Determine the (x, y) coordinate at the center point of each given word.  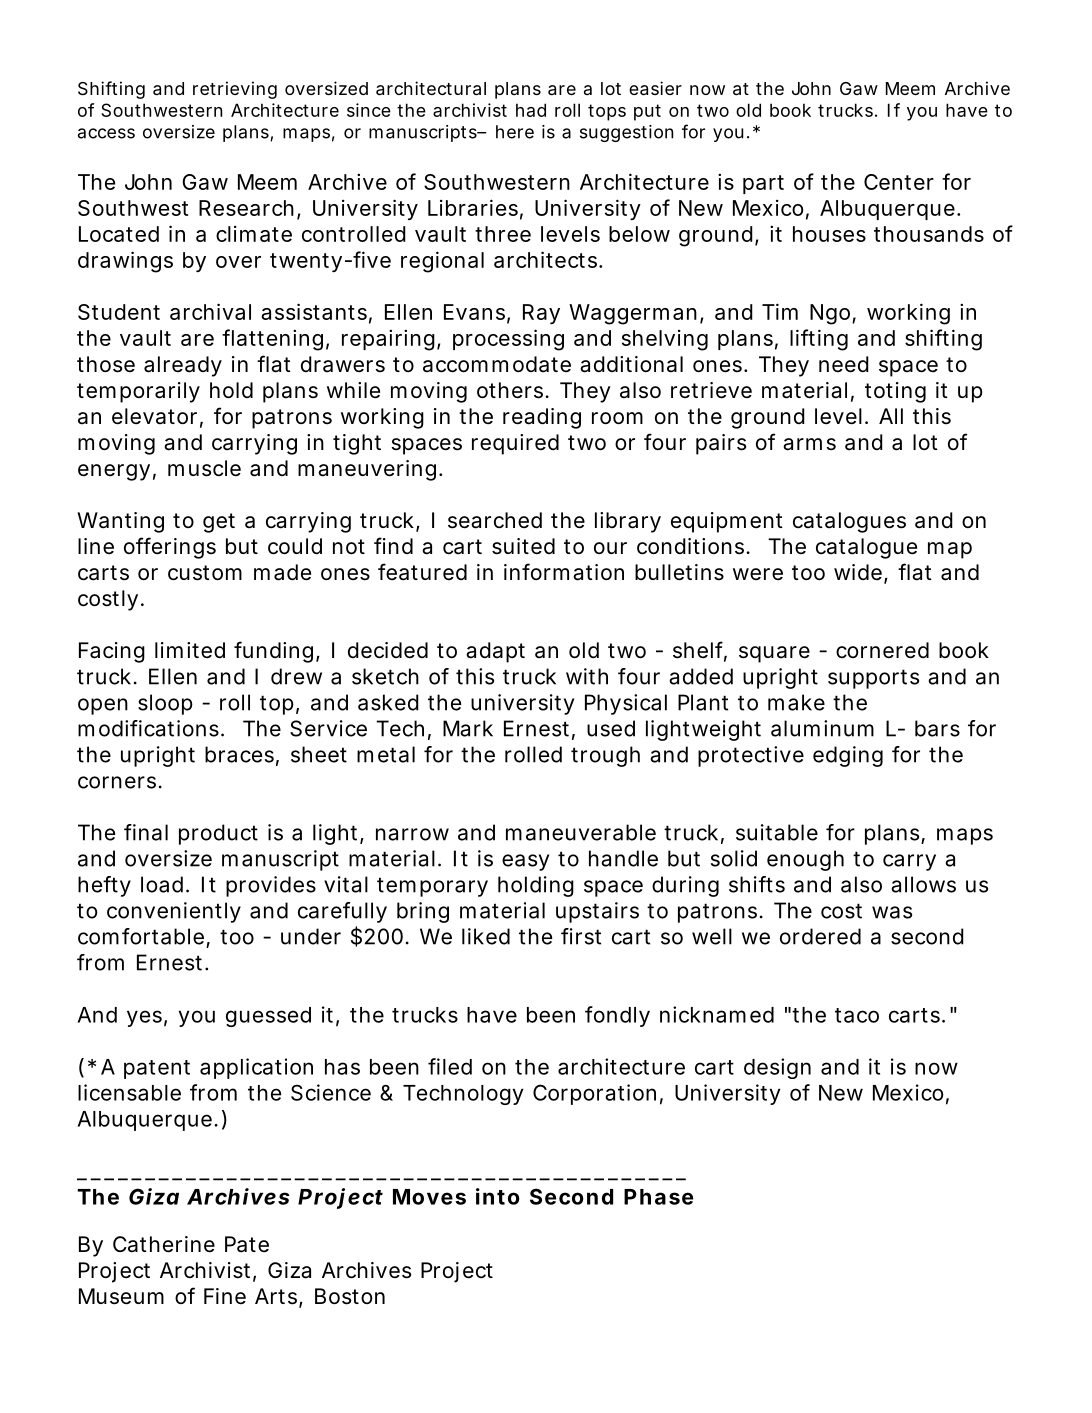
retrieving (235, 90)
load (162, 884)
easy (525, 862)
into (498, 1196)
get (219, 523)
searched (495, 520)
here (515, 132)
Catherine (164, 1244)
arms (809, 444)
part (763, 184)
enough (805, 860)
